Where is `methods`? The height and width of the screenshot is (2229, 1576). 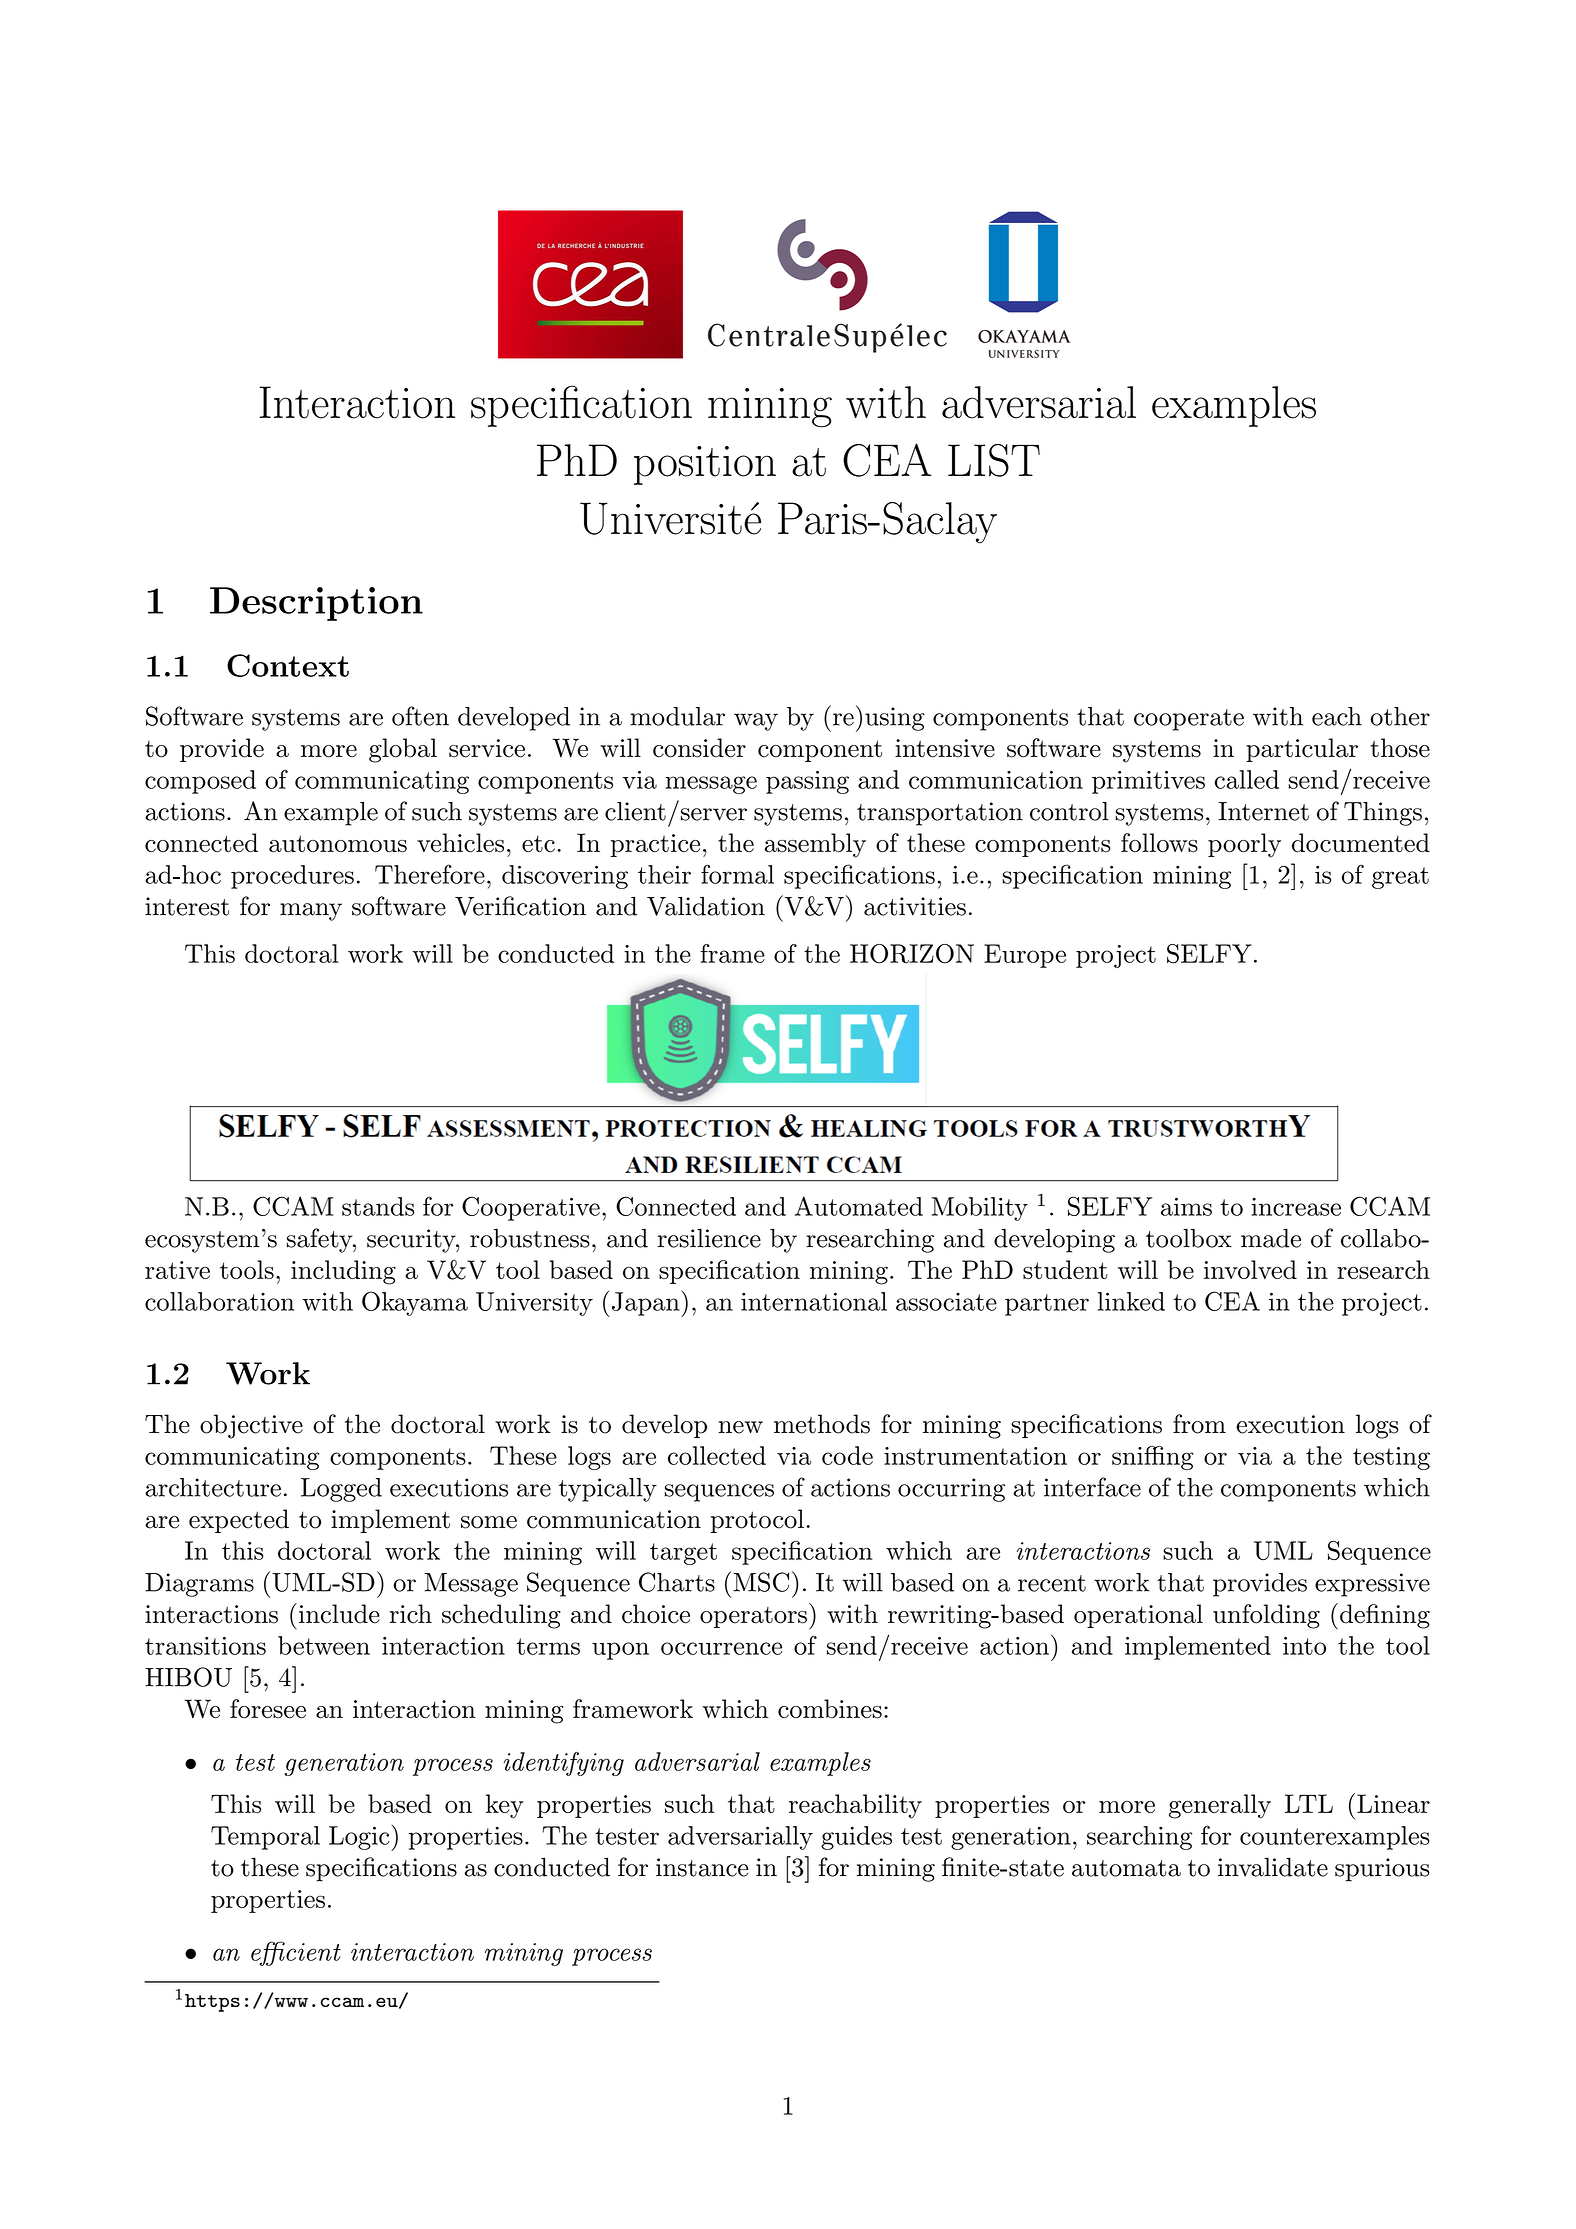 methods is located at coordinates (822, 1424).
